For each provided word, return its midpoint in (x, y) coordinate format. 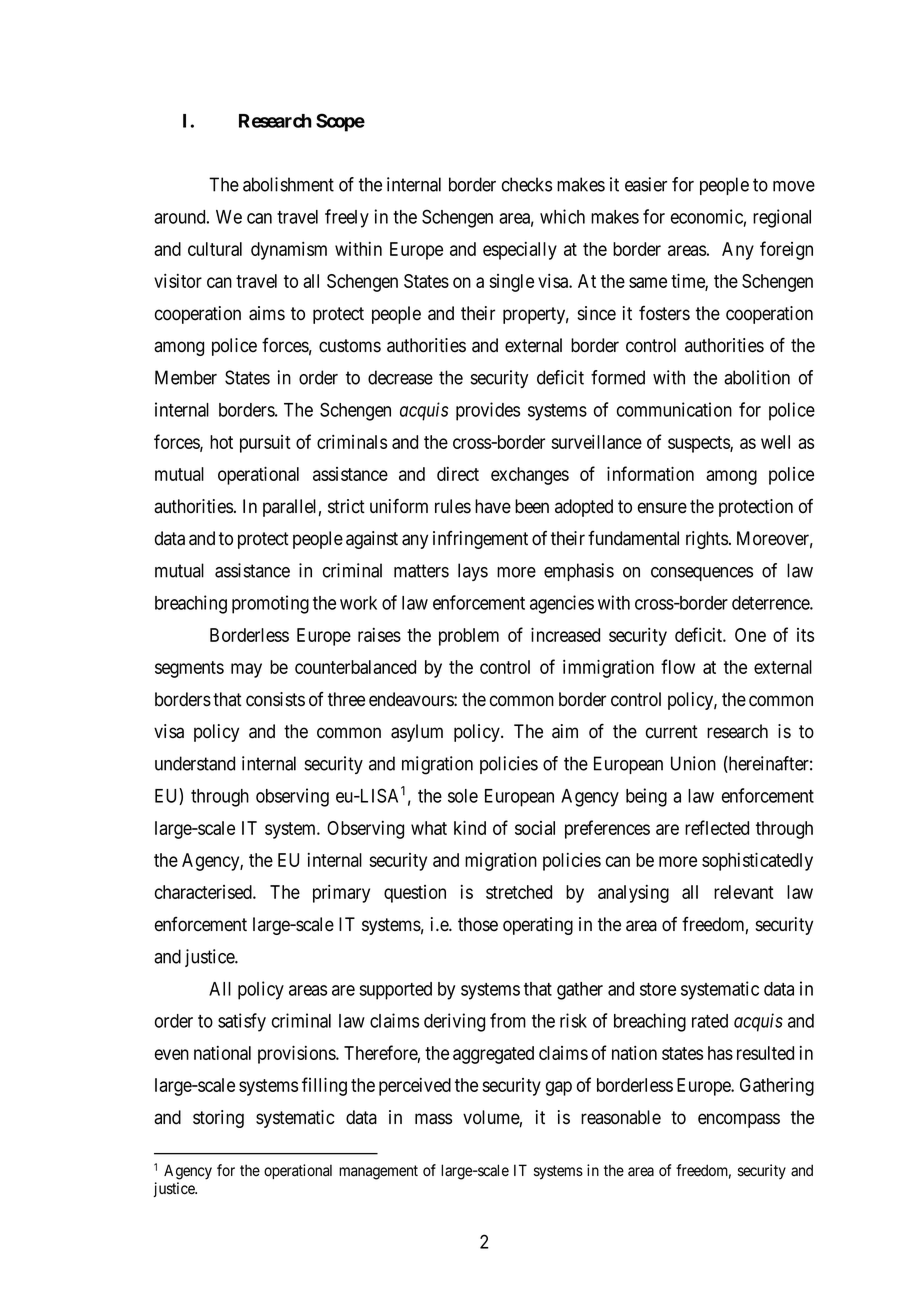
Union (693, 763)
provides (488, 411)
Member (186, 377)
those (478, 924)
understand (195, 763)
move (794, 186)
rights (707, 540)
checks (527, 184)
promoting (270, 604)
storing (218, 1119)
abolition (757, 377)
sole (463, 796)
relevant (744, 892)
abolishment (288, 184)
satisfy (242, 1022)
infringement (480, 540)
